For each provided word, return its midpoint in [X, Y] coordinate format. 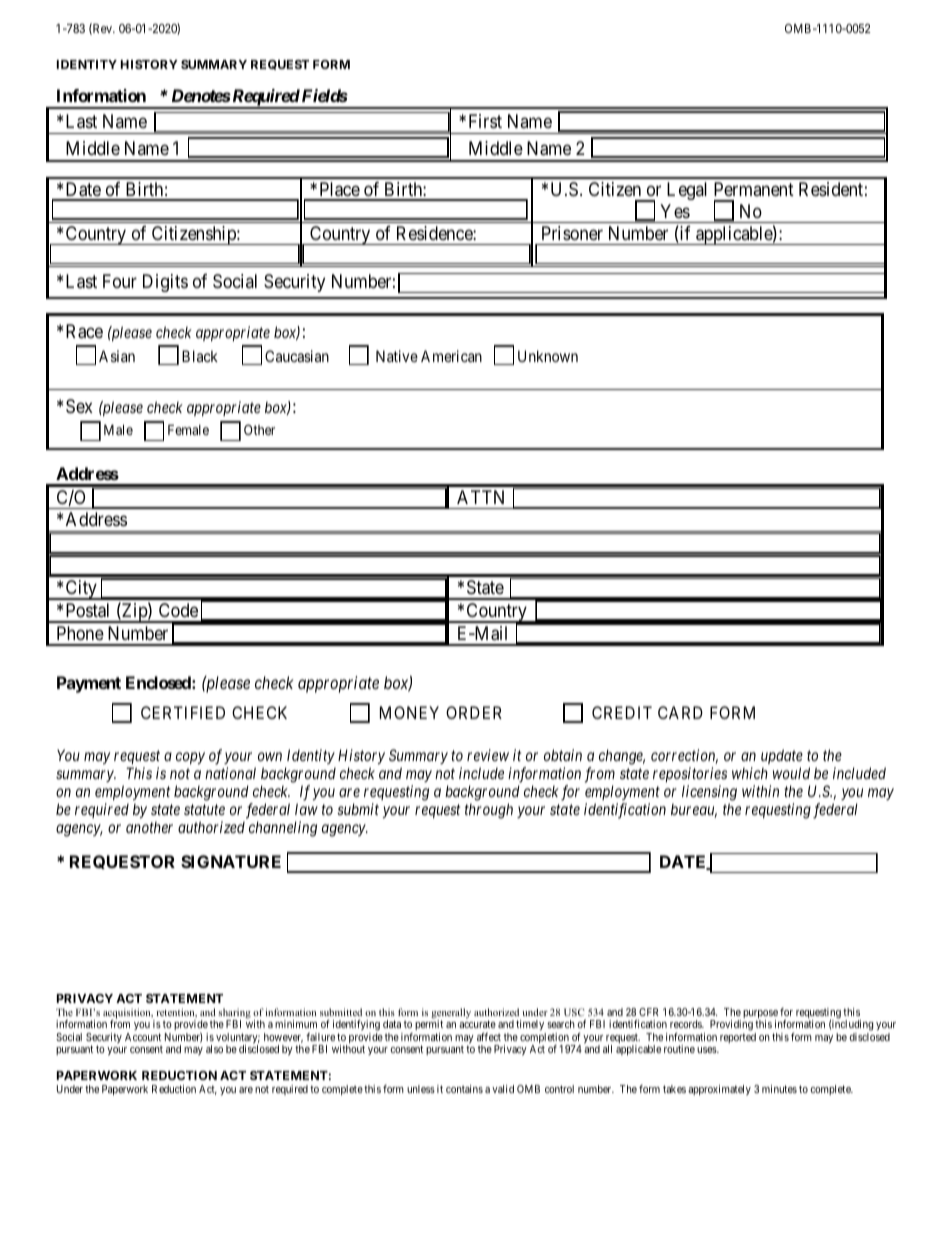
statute [204, 810]
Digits [165, 283]
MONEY [409, 712]
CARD [680, 712]
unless [421, 1089]
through [489, 811]
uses [707, 1050]
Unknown [548, 356]
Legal [687, 191]
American [451, 356]
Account [143, 1037]
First [485, 121]
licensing [709, 793]
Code [178, 610]
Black [200, 356]
